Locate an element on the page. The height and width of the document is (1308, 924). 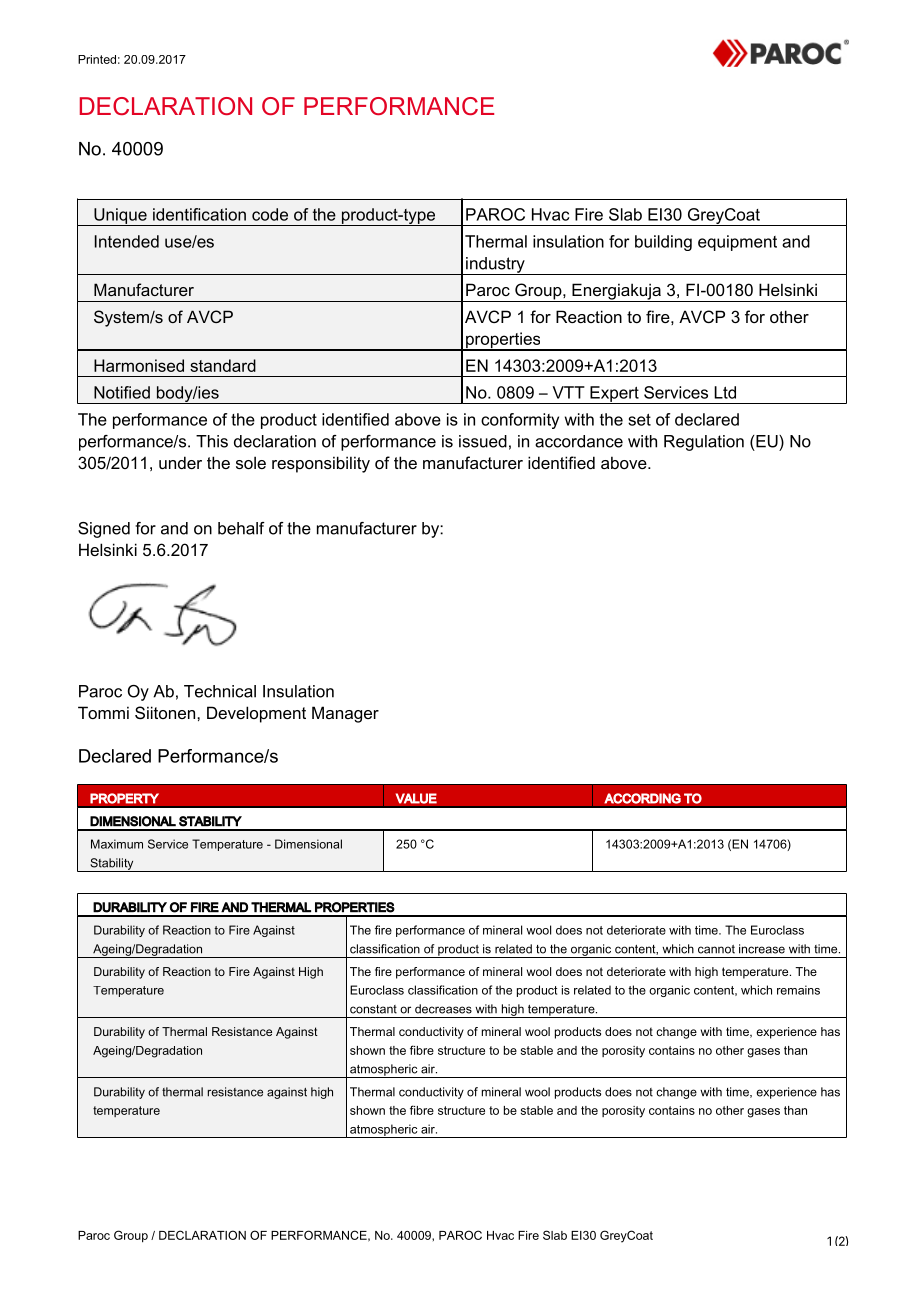
ACCORDING is located at coordinates (642, 798).
